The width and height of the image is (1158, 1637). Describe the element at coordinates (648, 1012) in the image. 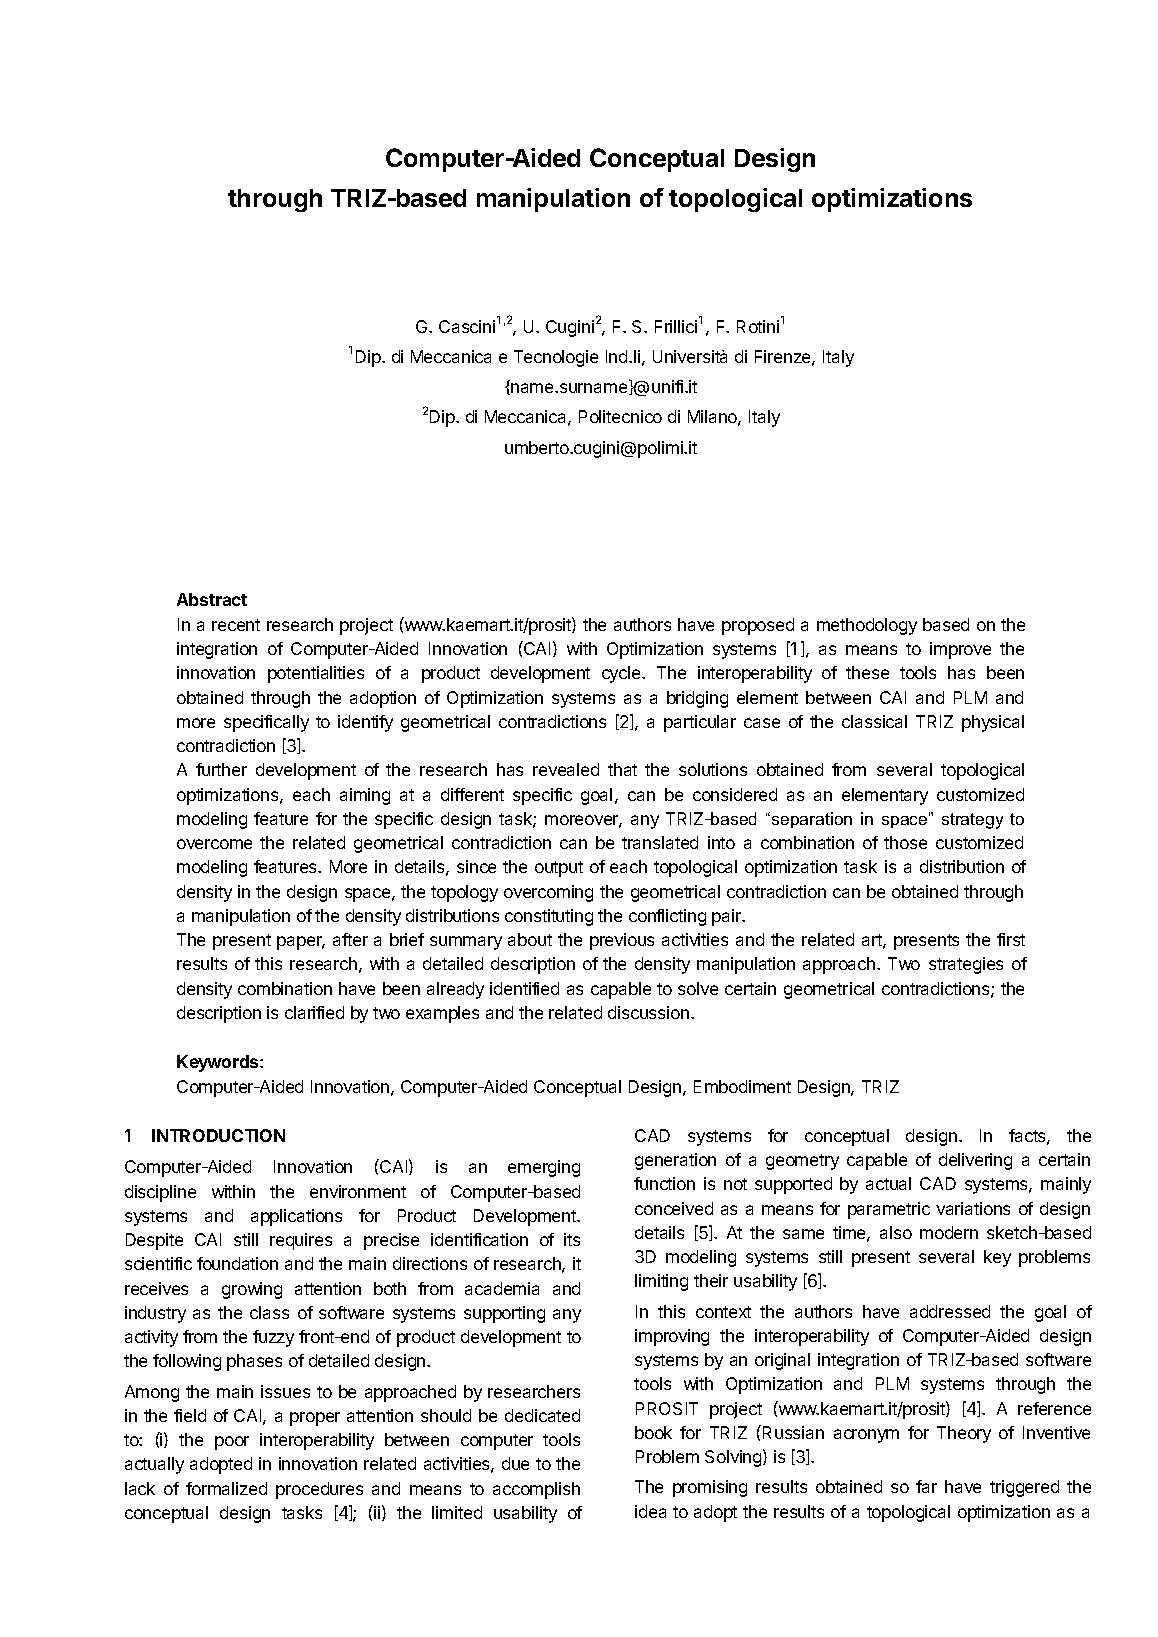

I see `discussion` at that location.
